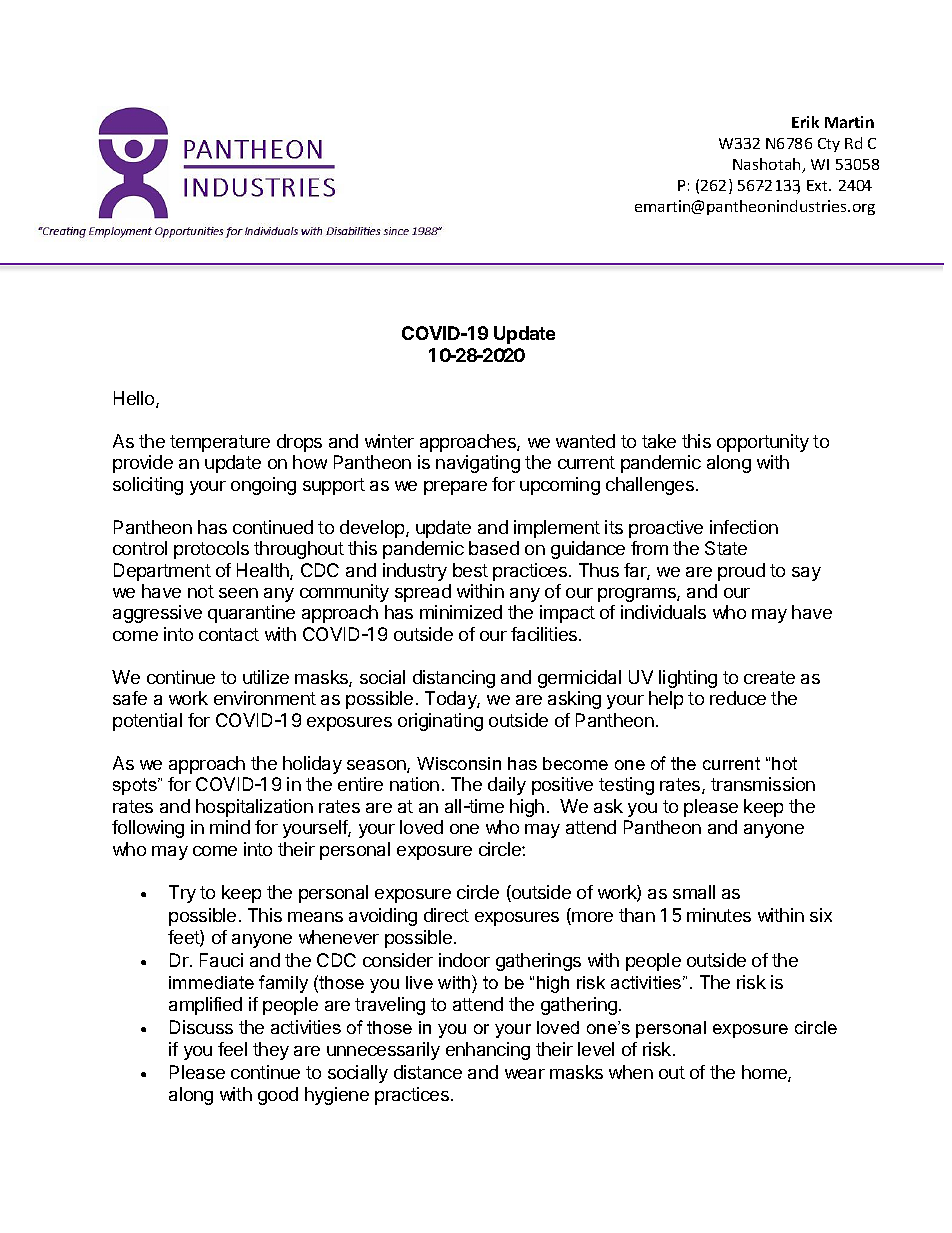 This screenshot has width=952, height=1233. What do you see at coordinates (135, 399) in the screenshot?
I see `Hello` at bounding box center [135, 399].
